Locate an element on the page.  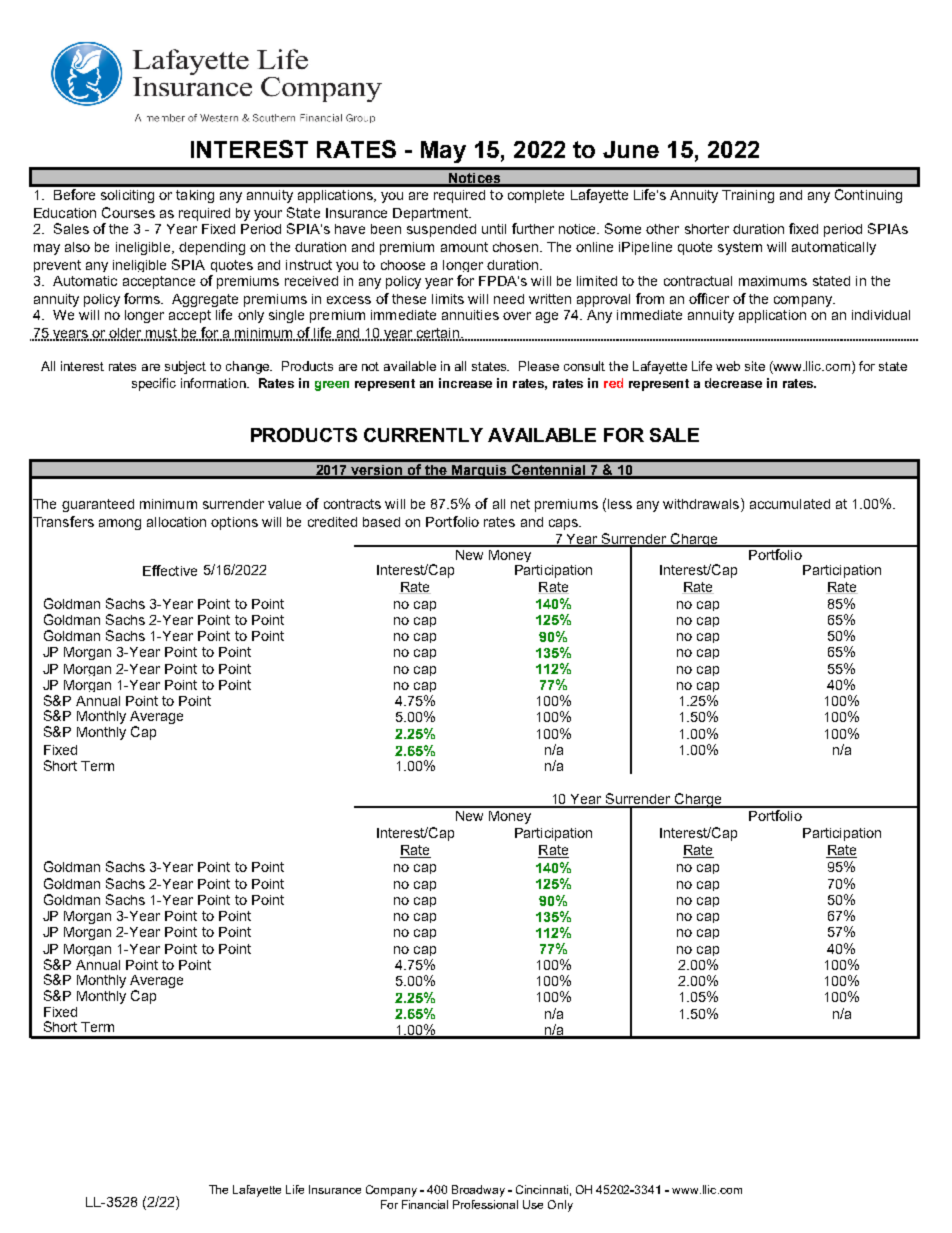
system is located at coordinates (740, 248).
